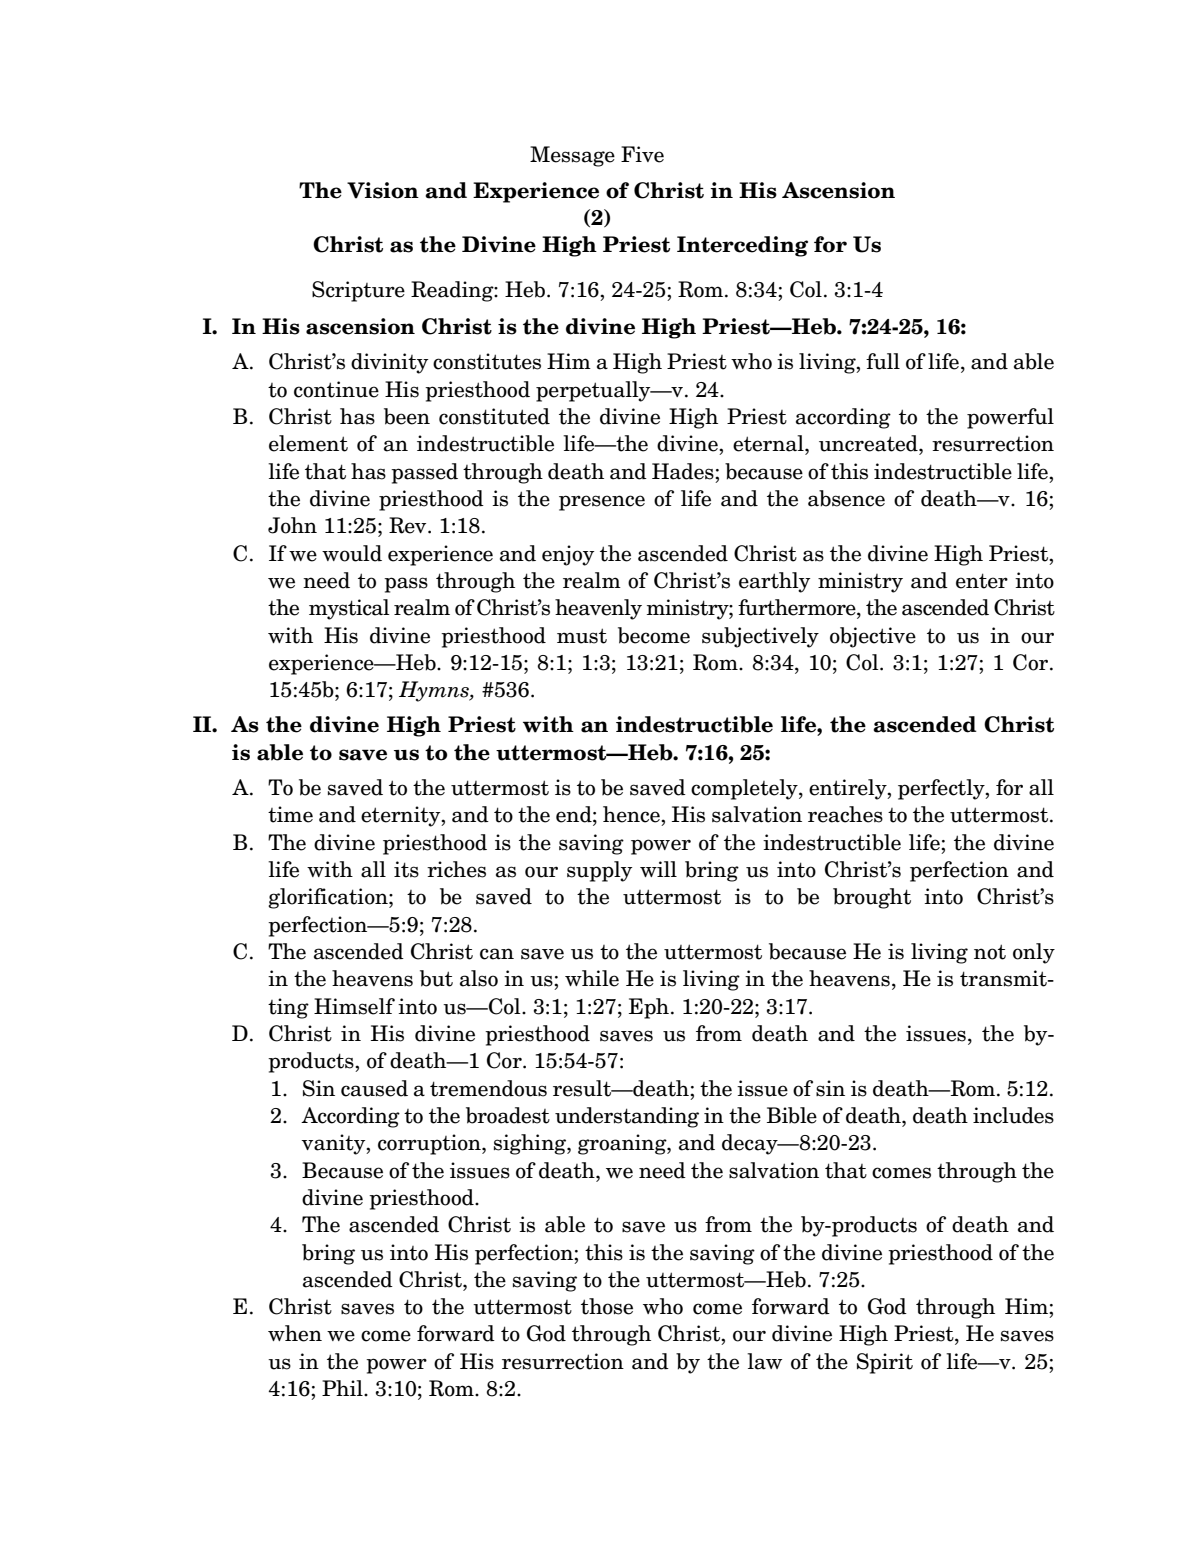  Describe the element at coordinates (290, 814) in the page. I see `time` at that location.
